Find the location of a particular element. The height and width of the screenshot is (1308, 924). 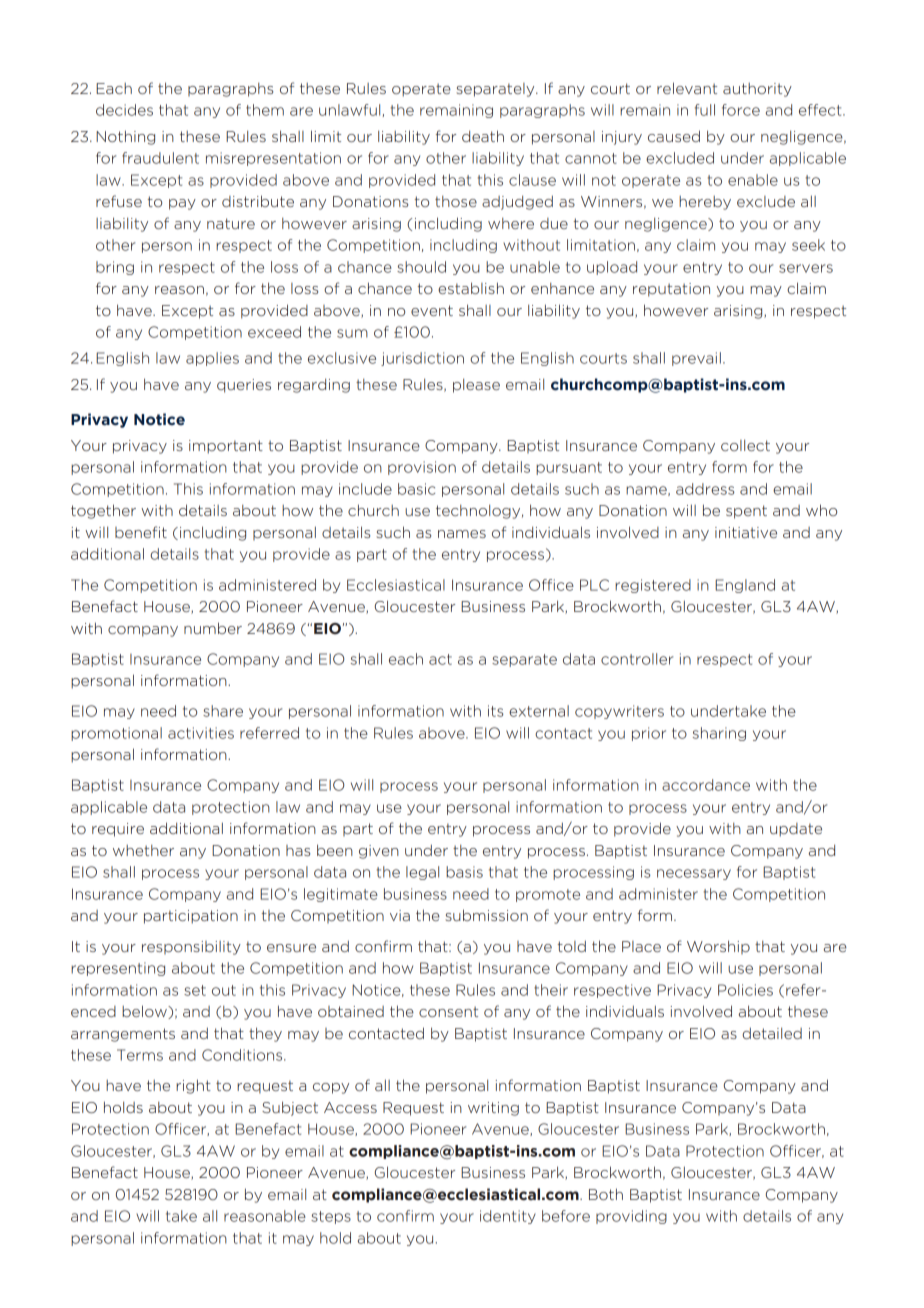

prevail is located at coordinates (696, 359).
